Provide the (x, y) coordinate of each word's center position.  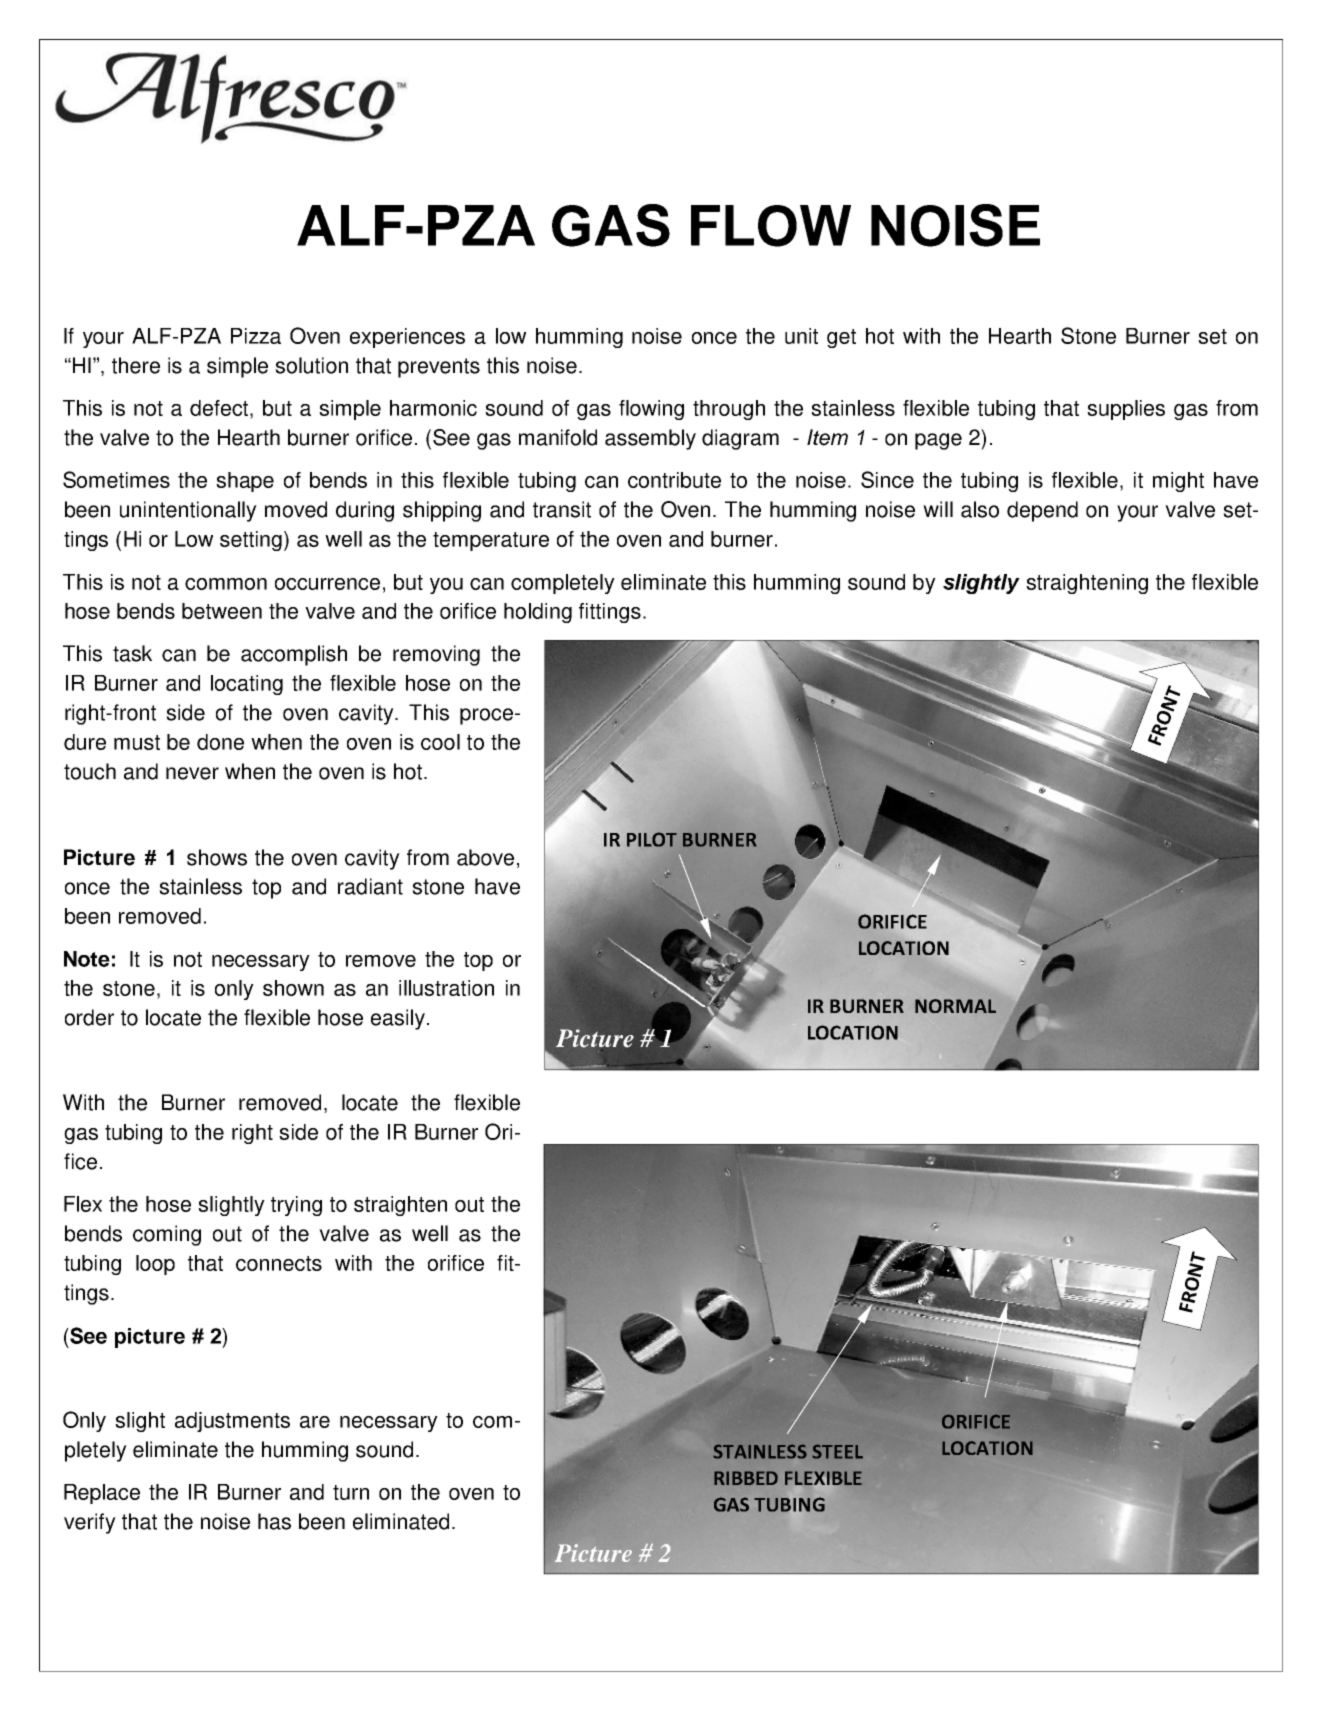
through (729, 410)
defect (220, 408)
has (274, 1521)
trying (296, 1206)
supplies (1126, 410)
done (220, 742)
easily (398, 1019)
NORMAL (955, 1006)
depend (1042, 511)
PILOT (652, 839)
